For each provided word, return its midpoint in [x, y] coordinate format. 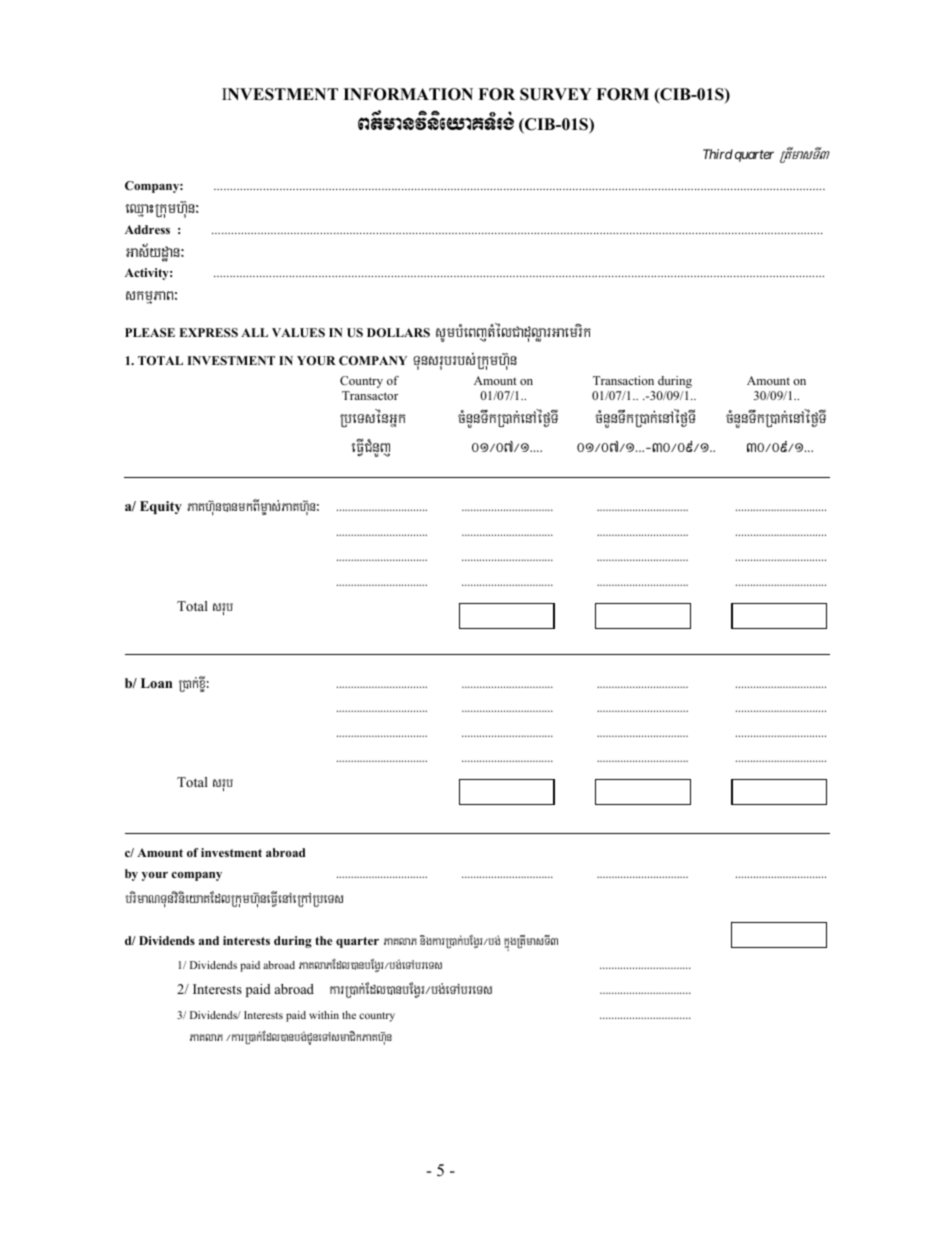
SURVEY [555, 94]
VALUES [298, 332]
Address [147, 229]
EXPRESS [208, 332]
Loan [156, 683]
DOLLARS [398, 332]
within [324, 1015]
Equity [161, 507]
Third [718, 154]
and [209, 940]
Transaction [623, 380]
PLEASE [150, 332]
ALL [254, 332]
